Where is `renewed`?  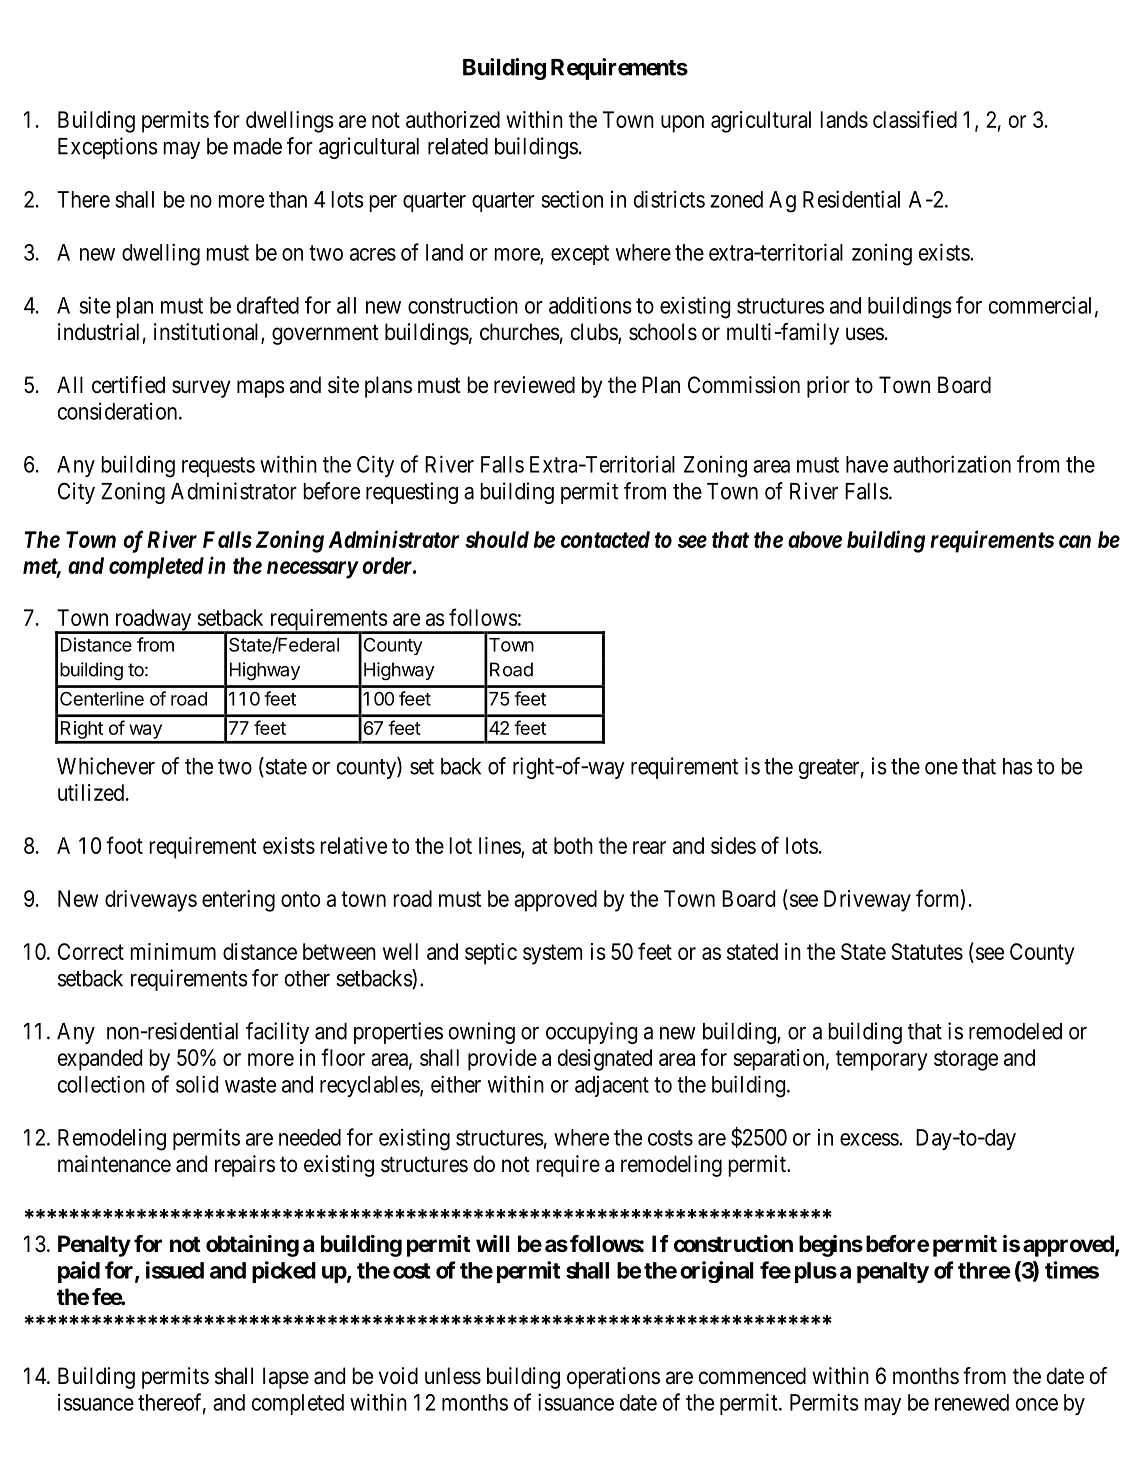
renewed is located at coordinates (972, 1402).
